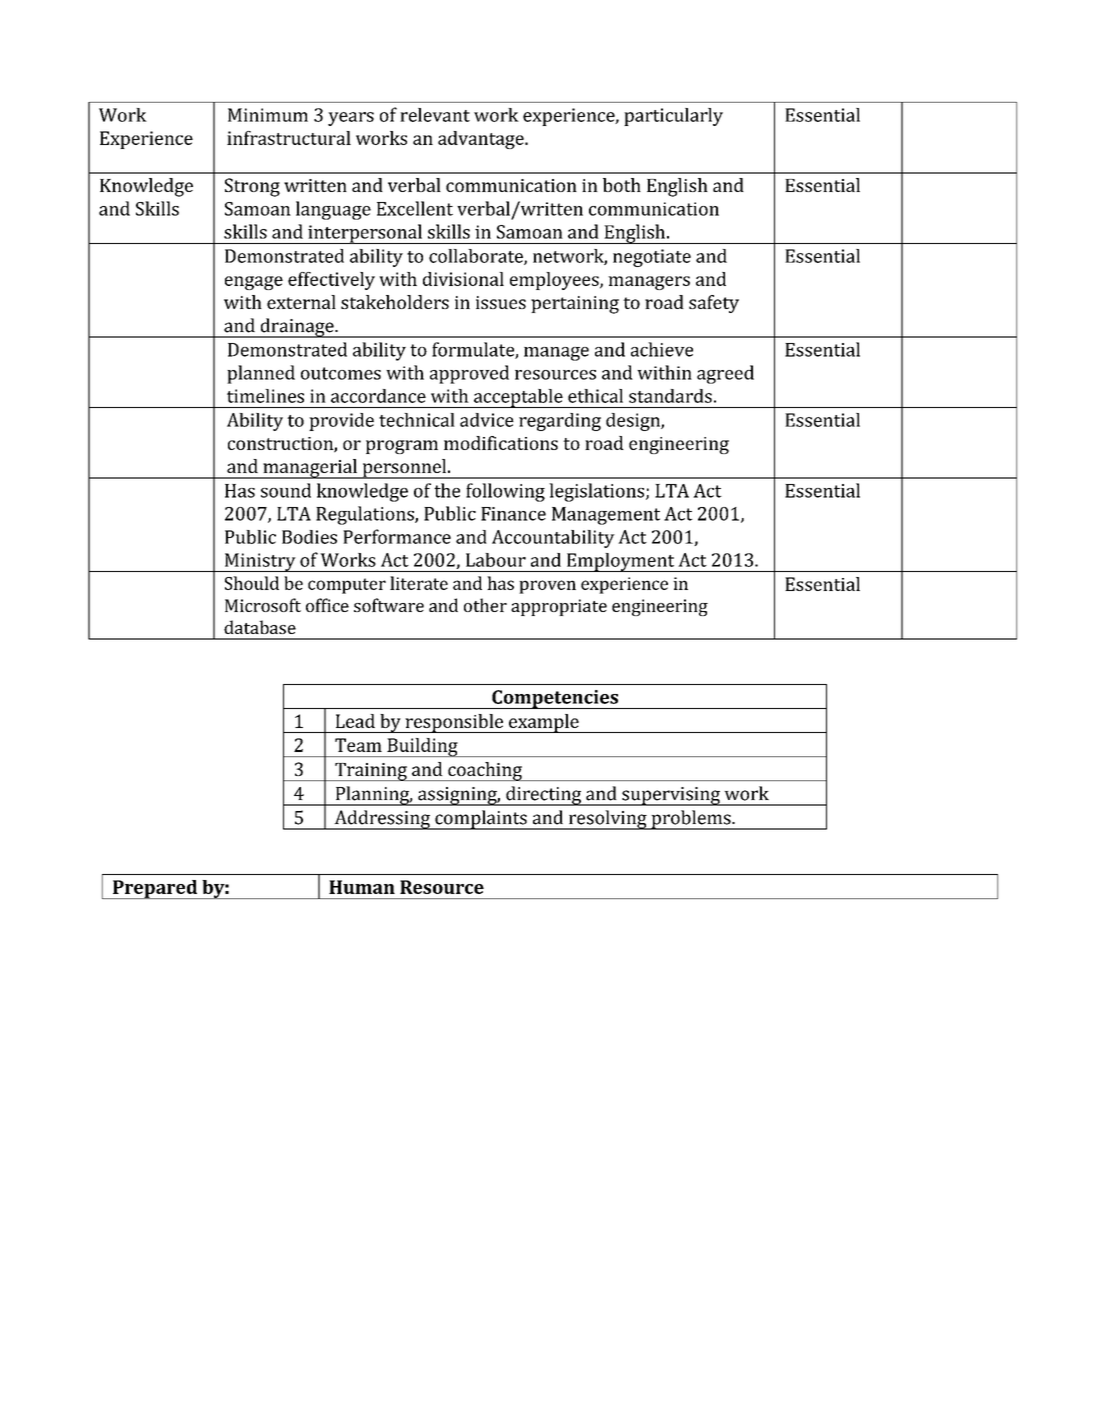 Image resolution: width=1100 pixels, height=1424 pixels. Describe the element at coordinates (155, 889) in the page. I see `Prepared` at that location.
